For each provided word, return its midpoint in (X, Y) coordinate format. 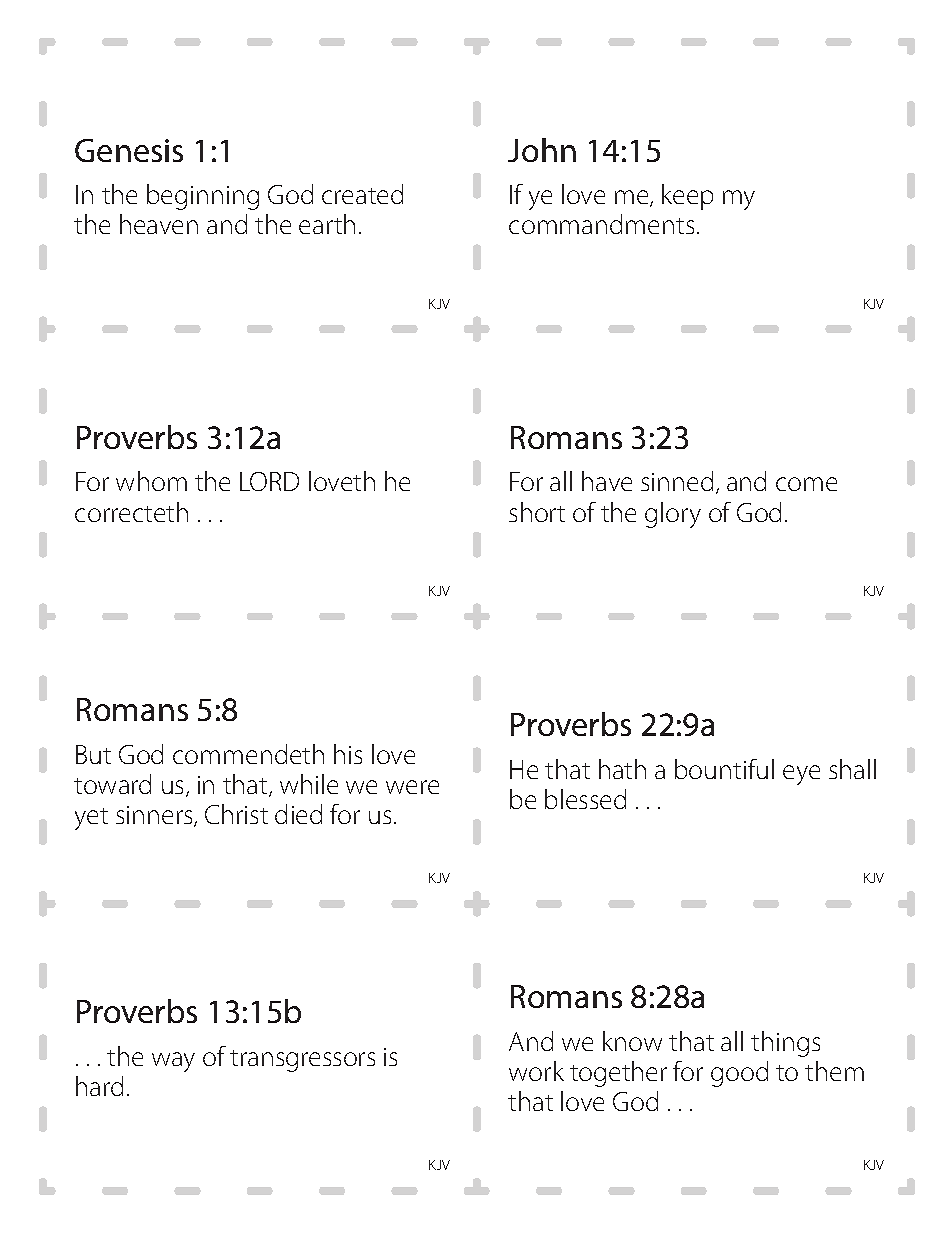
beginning (203, 197)
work (536, 1071)
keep (687, 197)
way (173, 1062)
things (785, 1044)
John (542, 150)
